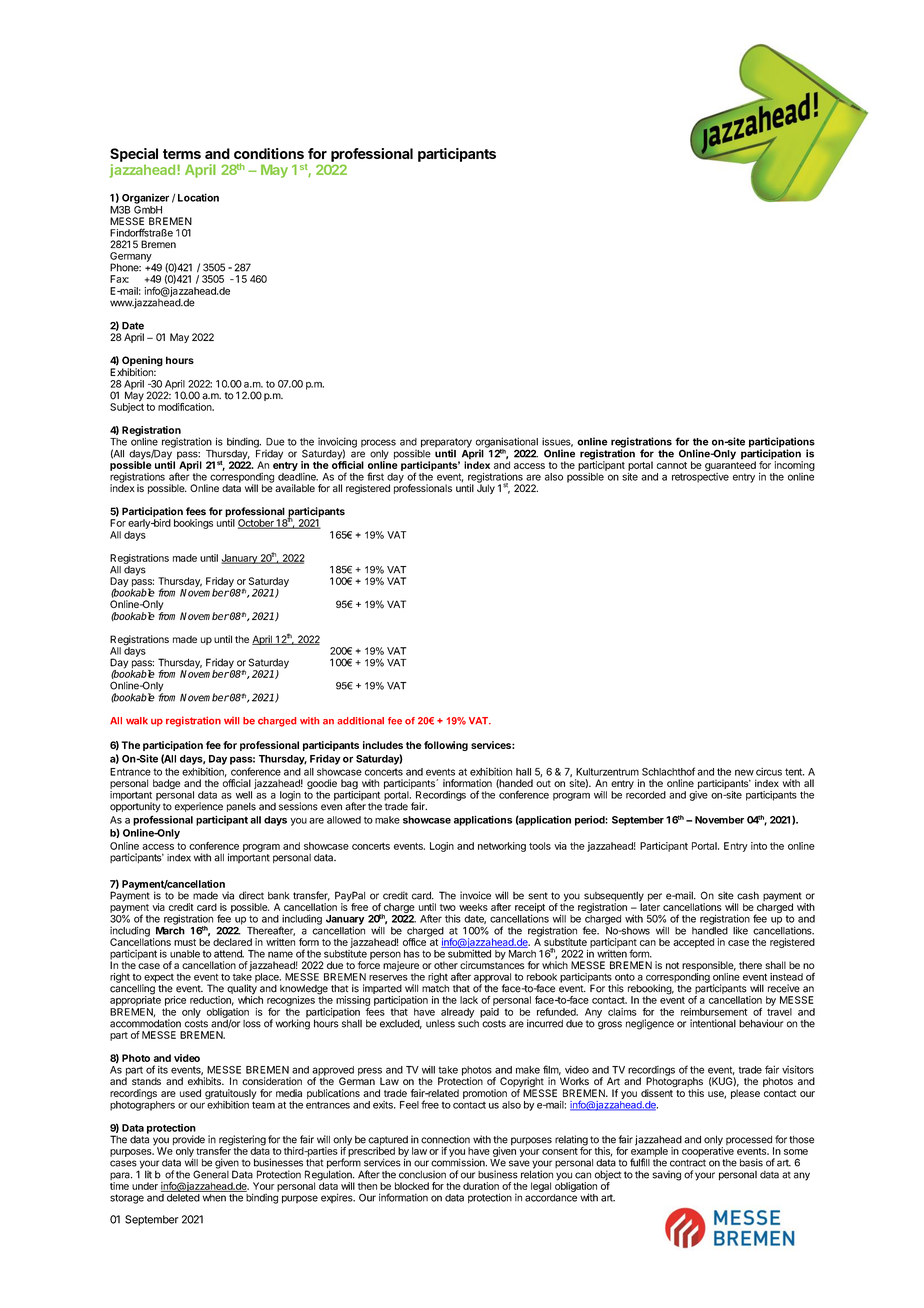 The image size is (924, 1308). What do you see at coordinates (199, 807) in the document?
I see `experience` at bounding box center [199, 807].
